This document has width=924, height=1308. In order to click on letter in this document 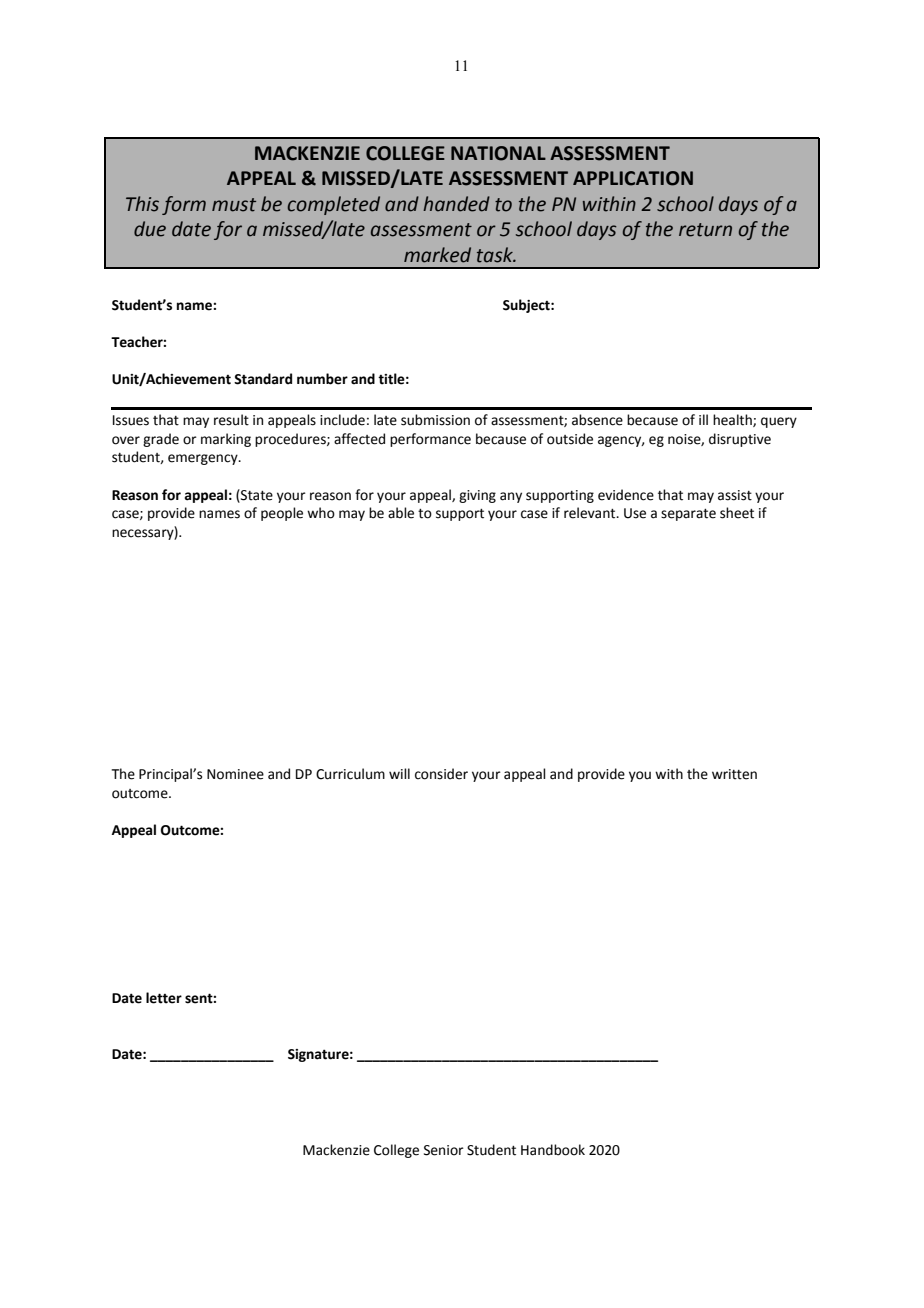, I will do `click(164, 998)`.
